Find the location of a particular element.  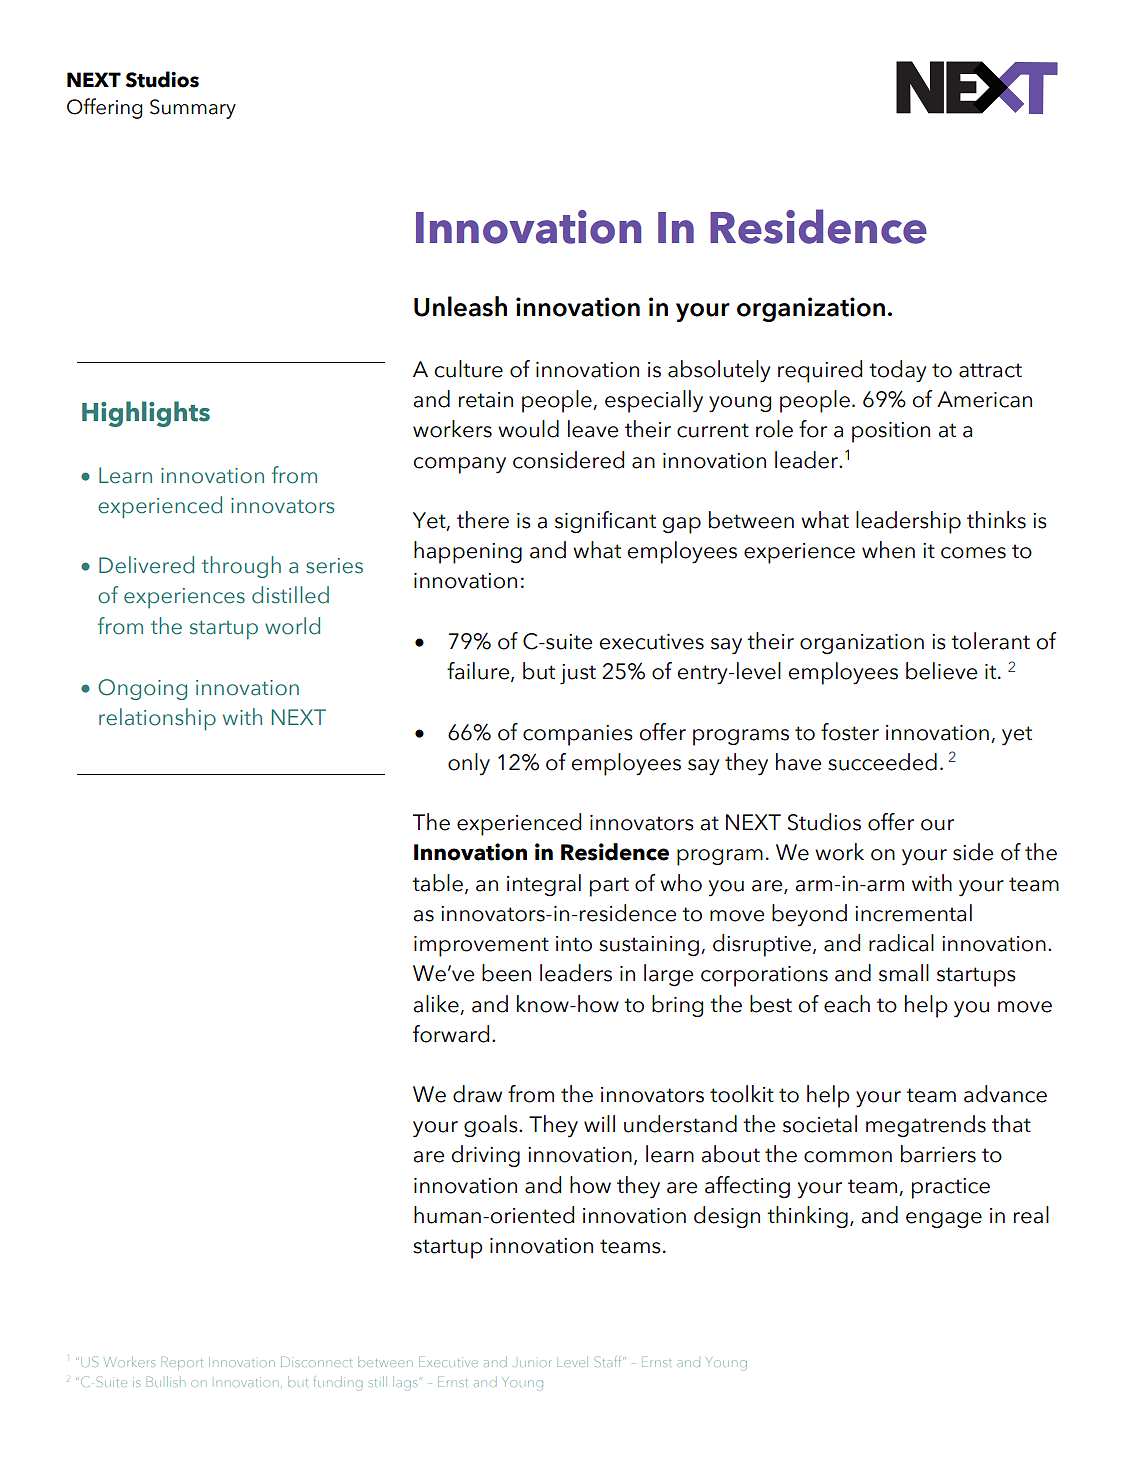

Summary is located at coordinates (193, 109).
